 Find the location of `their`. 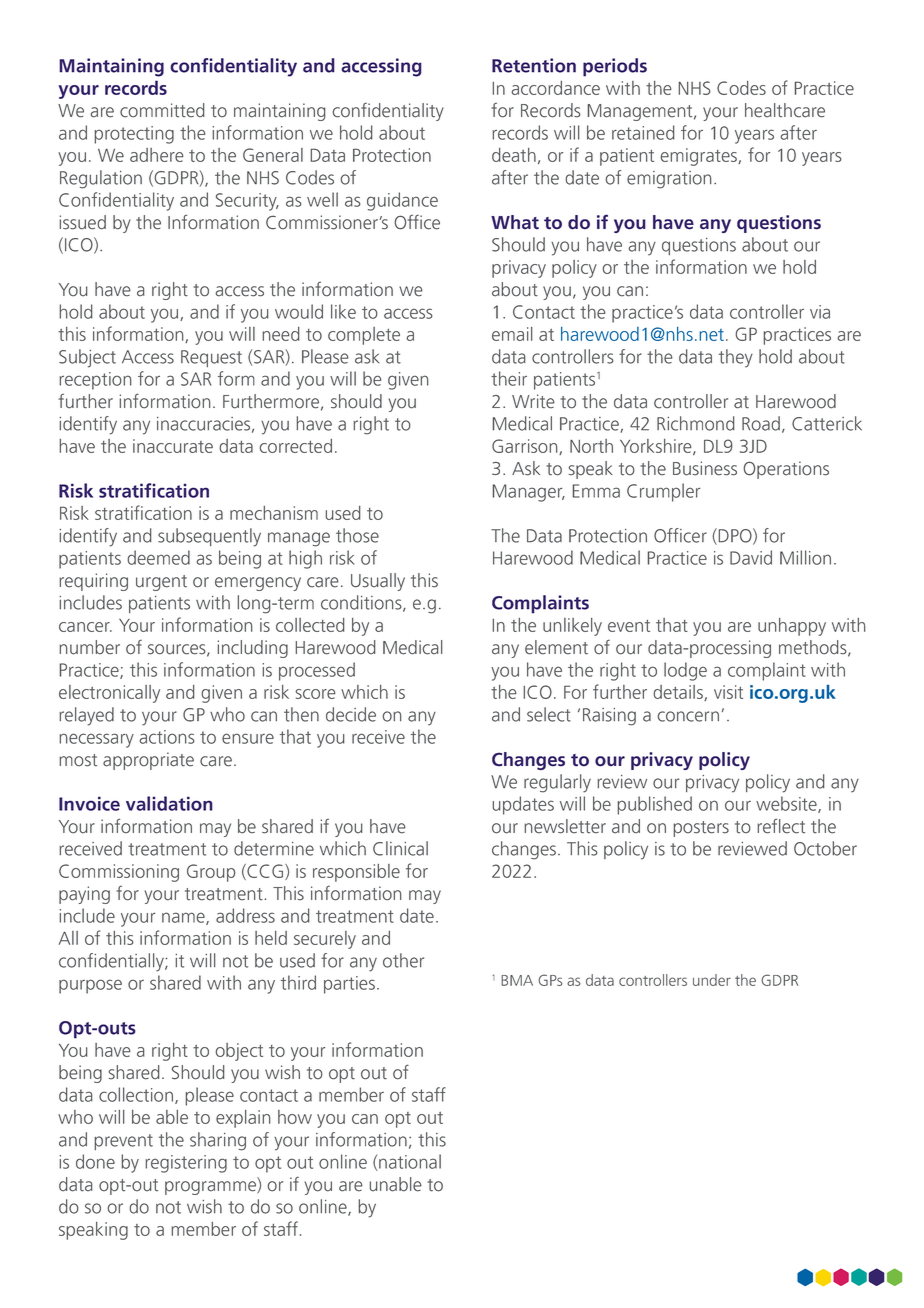

their is located at coordinates (509, 378).
